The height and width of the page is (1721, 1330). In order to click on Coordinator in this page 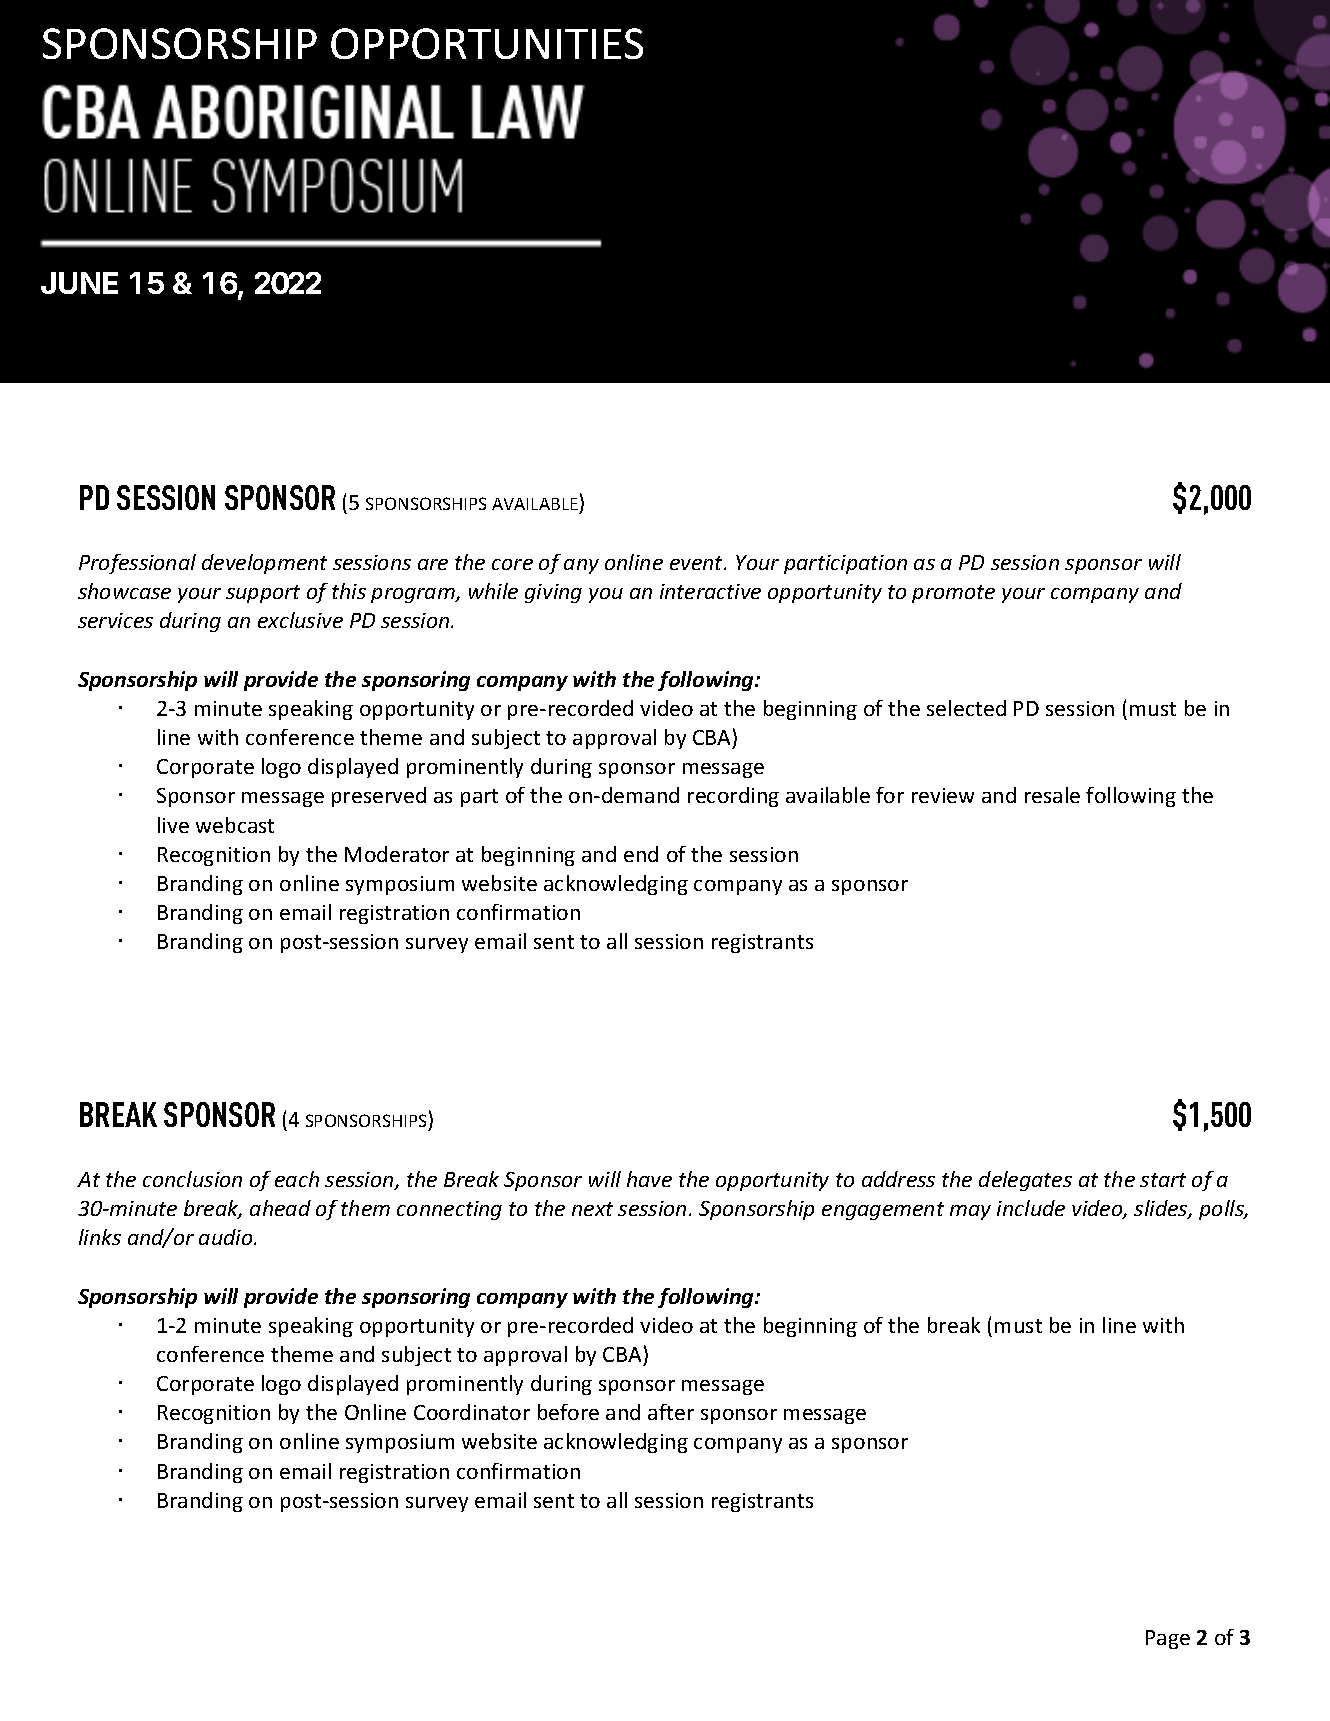, I will do `click(472, 1412)`.
